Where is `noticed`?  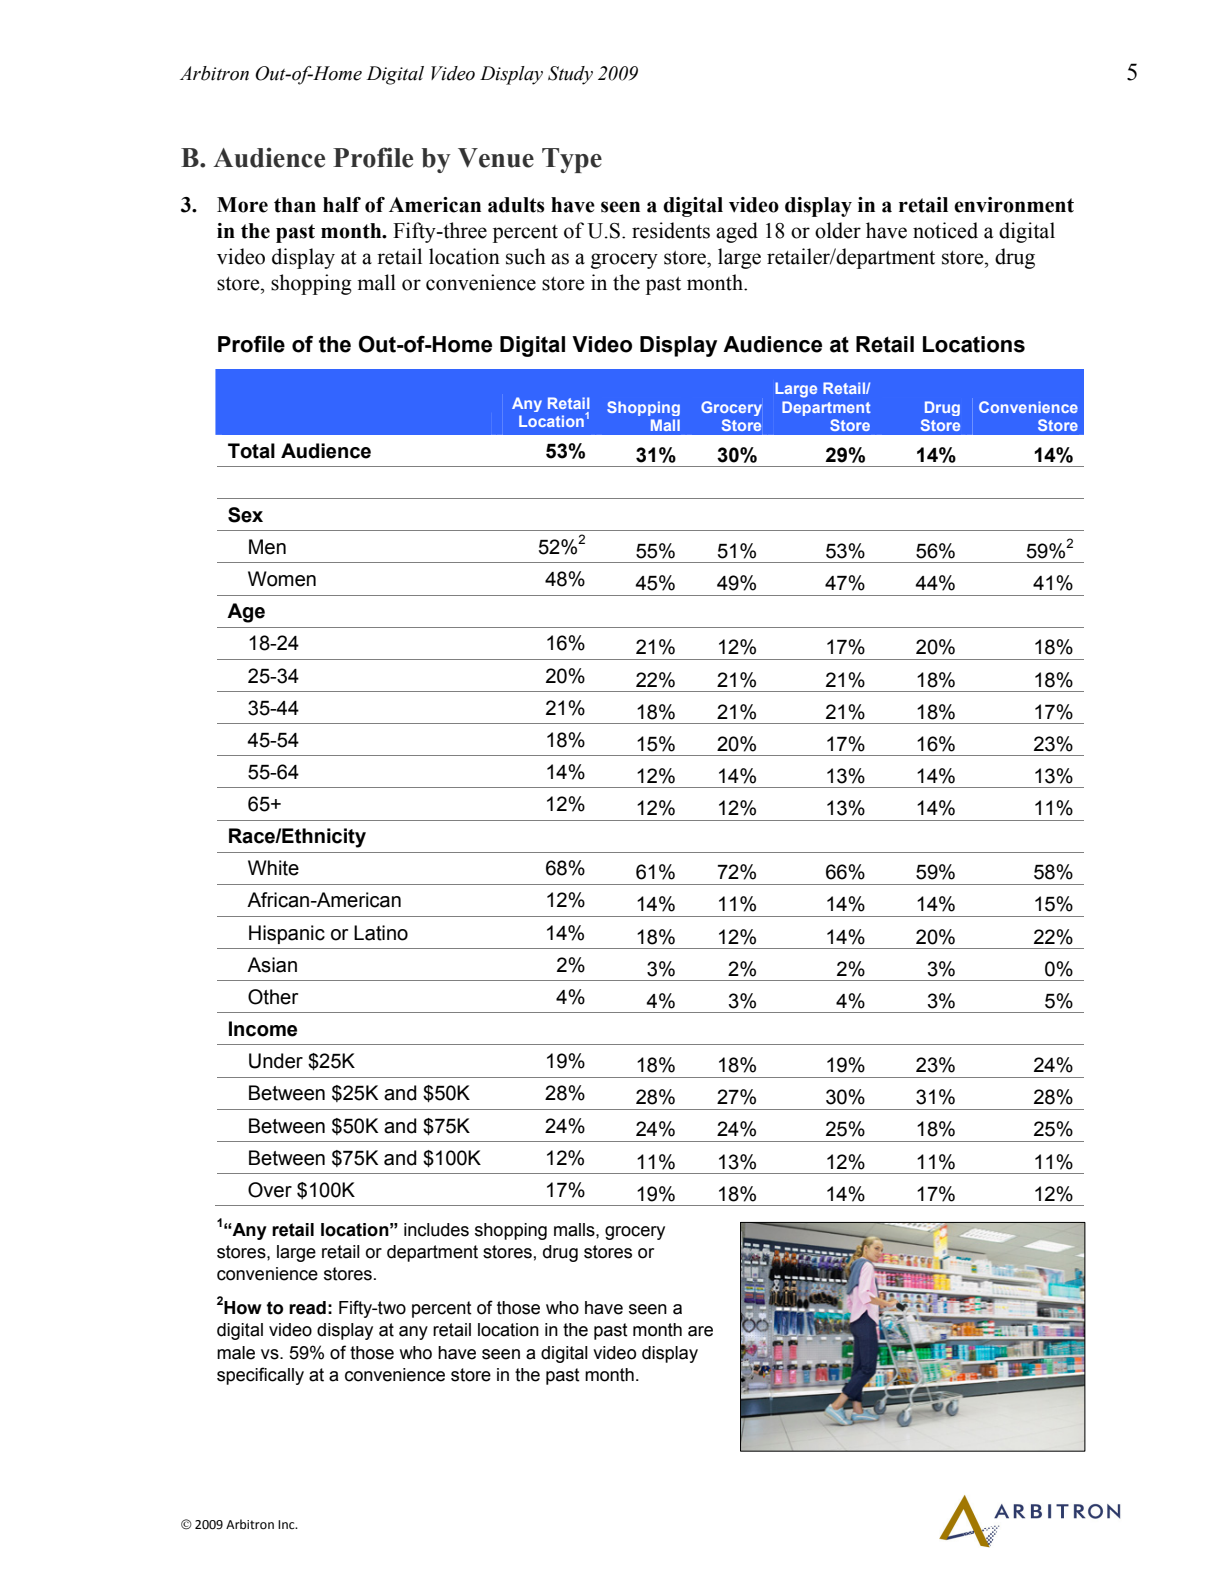
noticed is located at coordinates (945, 230).
